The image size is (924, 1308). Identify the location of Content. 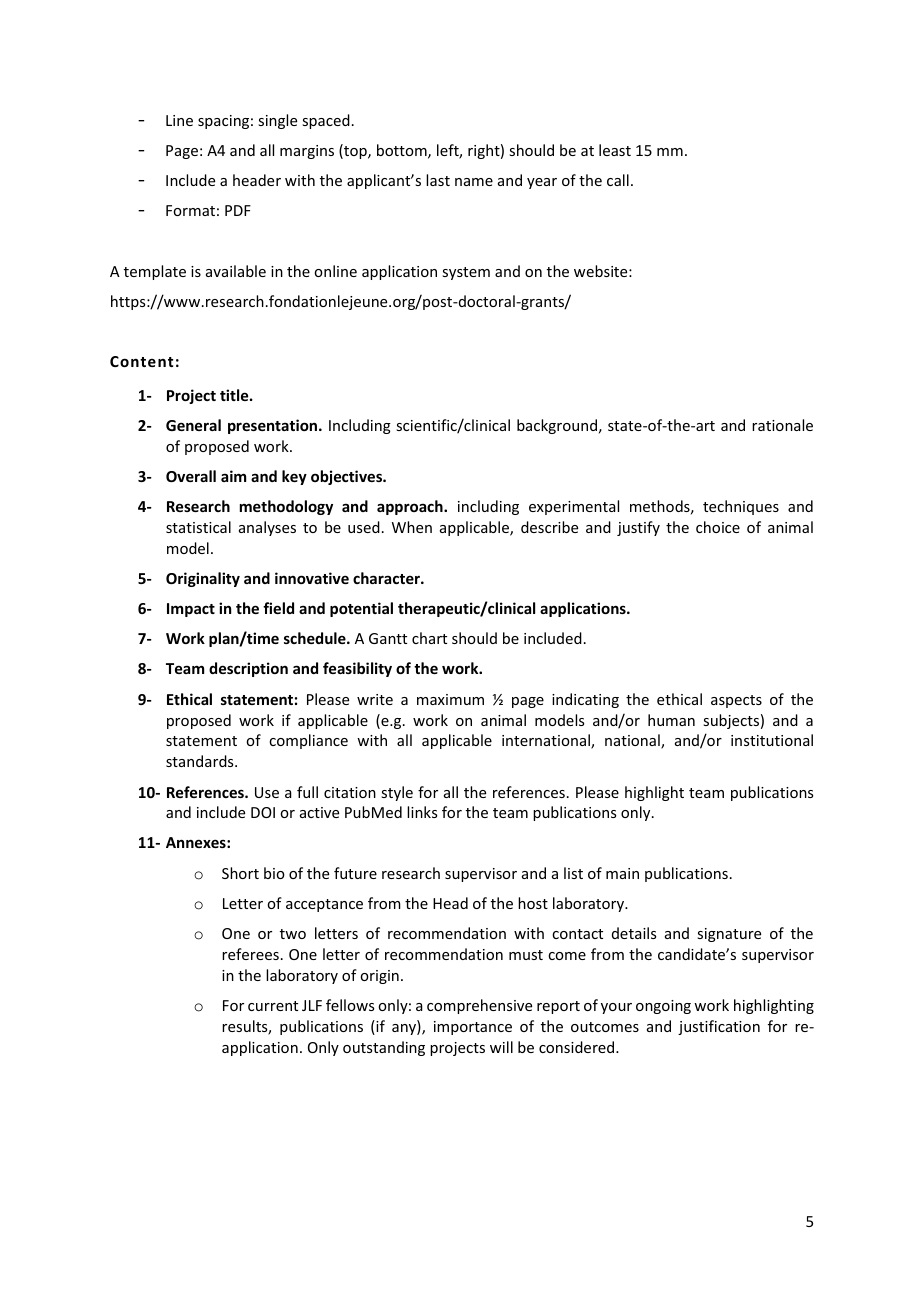
(141, 361).
